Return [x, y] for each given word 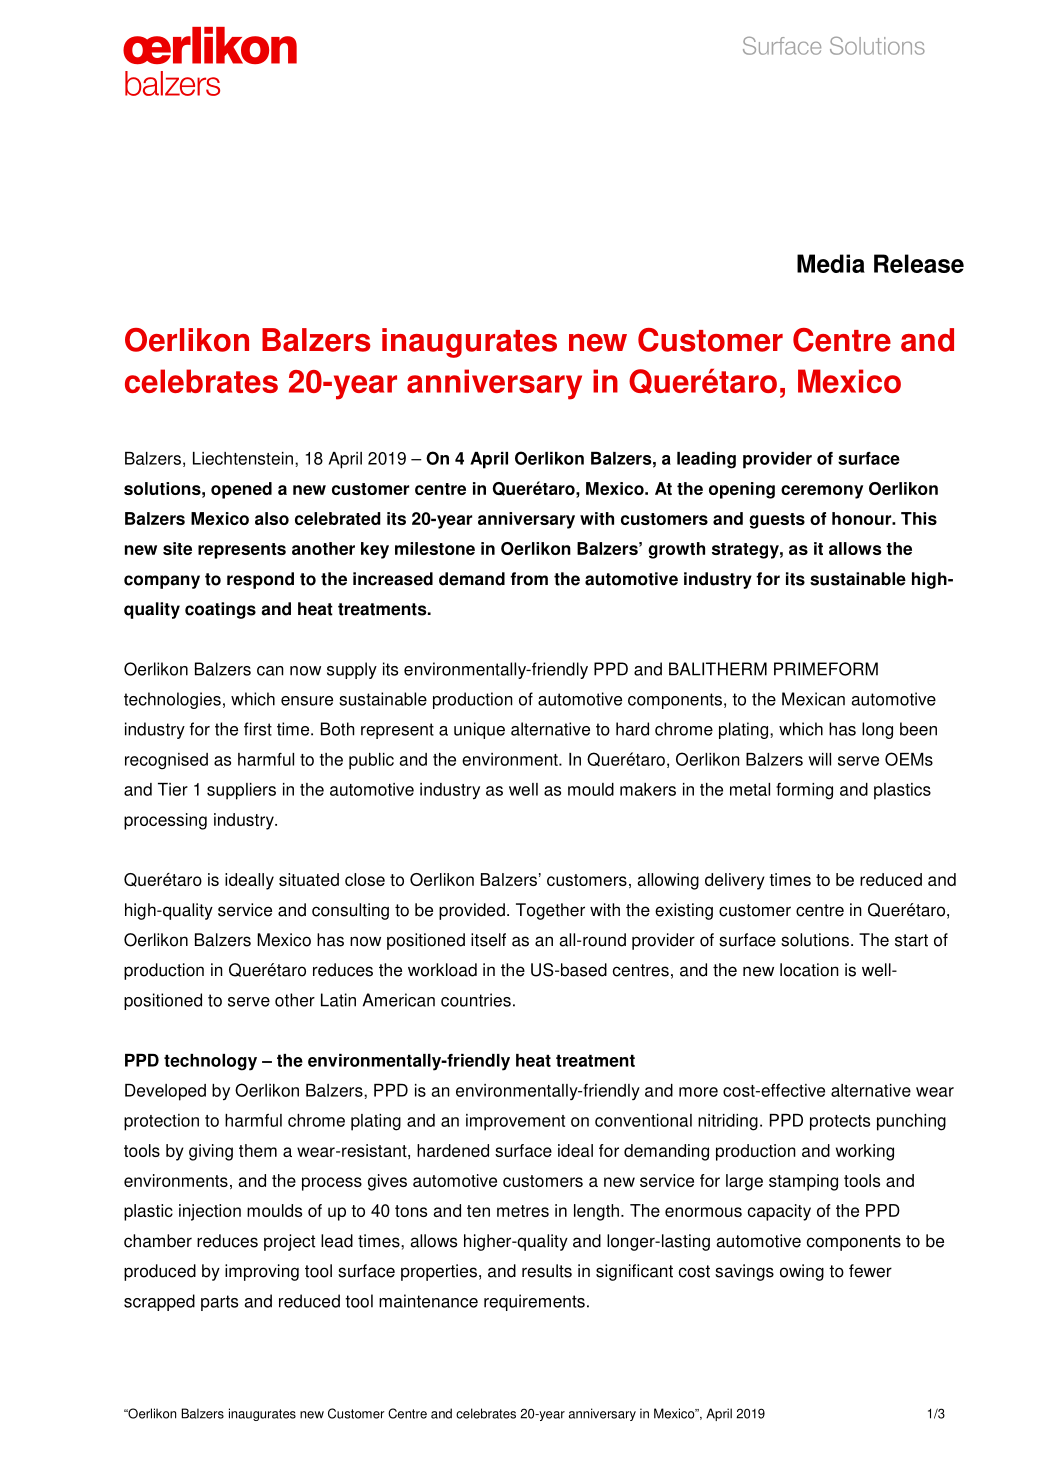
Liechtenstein [243, 458]
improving [262, 1272]
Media [831, 263]
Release [919, 263]
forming [804, 791]
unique [479, 730]
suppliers [241, 791]
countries [476, 1000]
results [547, 1271]
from [529, 579]
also [272, 518]
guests [777, 521]
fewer [870, 1271]
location [809, 970]
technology [210, 1062]
